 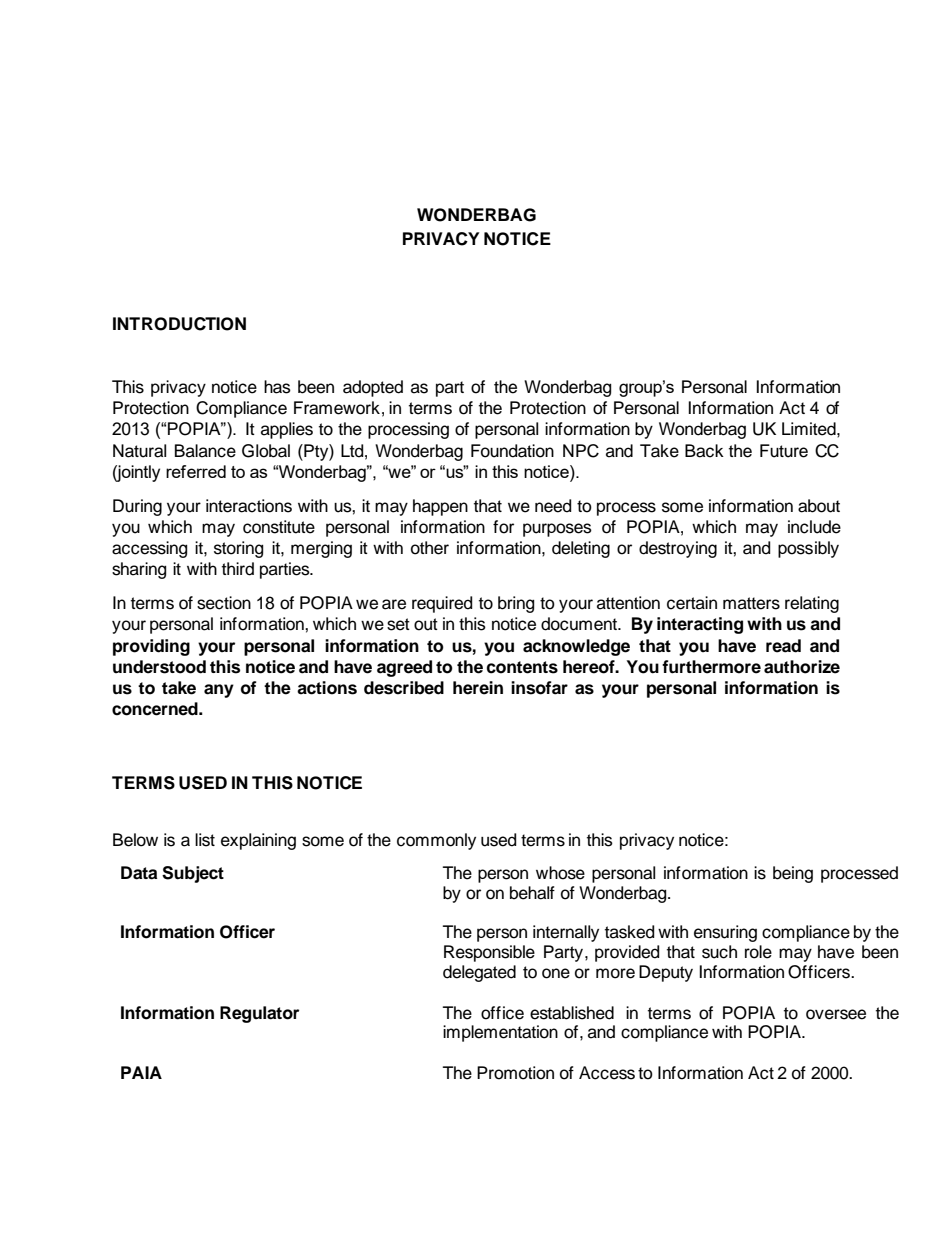 I want to click on third, so click(x=238, y=569).
